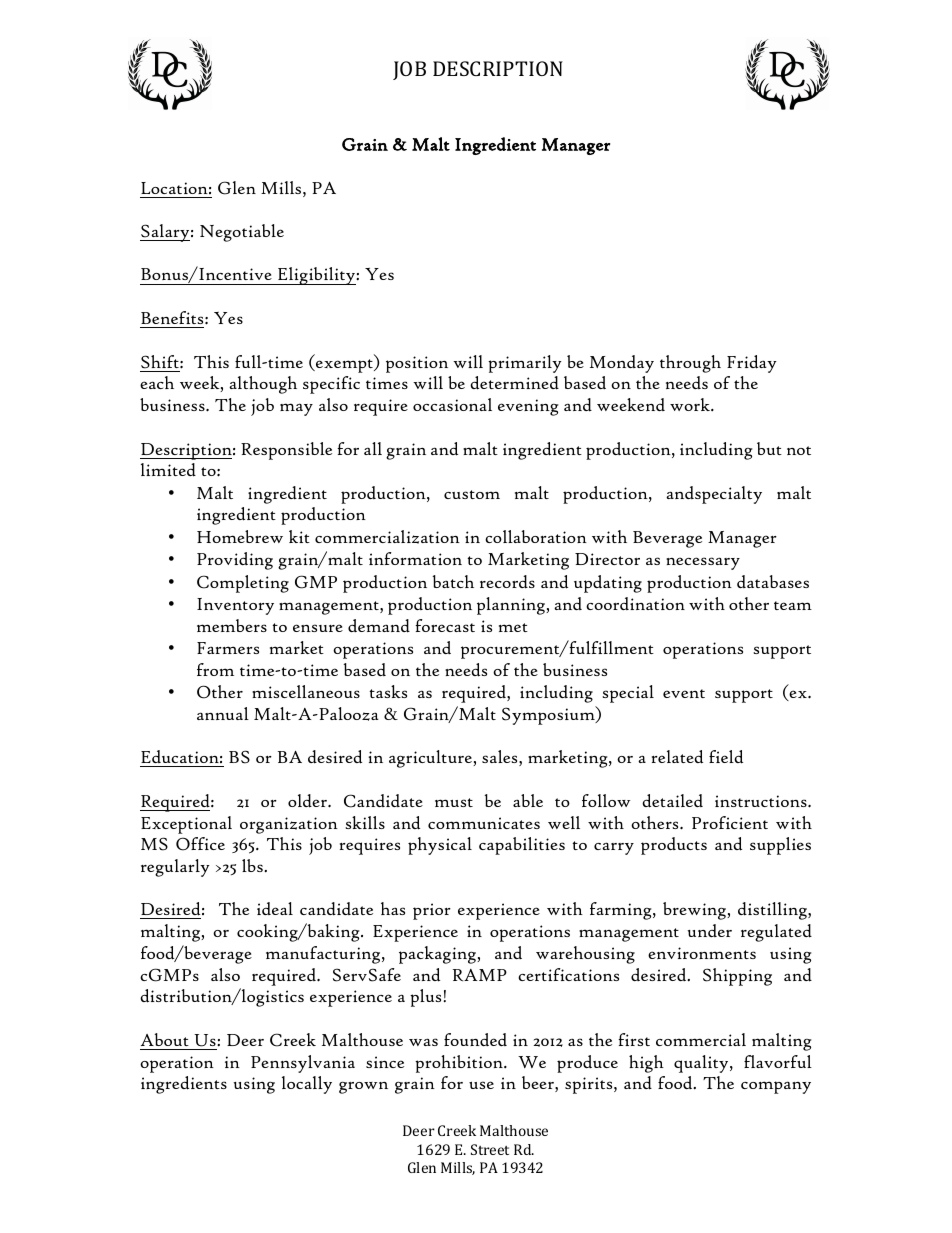 Image resolution: width=952 pixels, height=1233 pixels. Describe the element at coordinates (773, 911) in the screenshot. I see `distilling` at that location.
